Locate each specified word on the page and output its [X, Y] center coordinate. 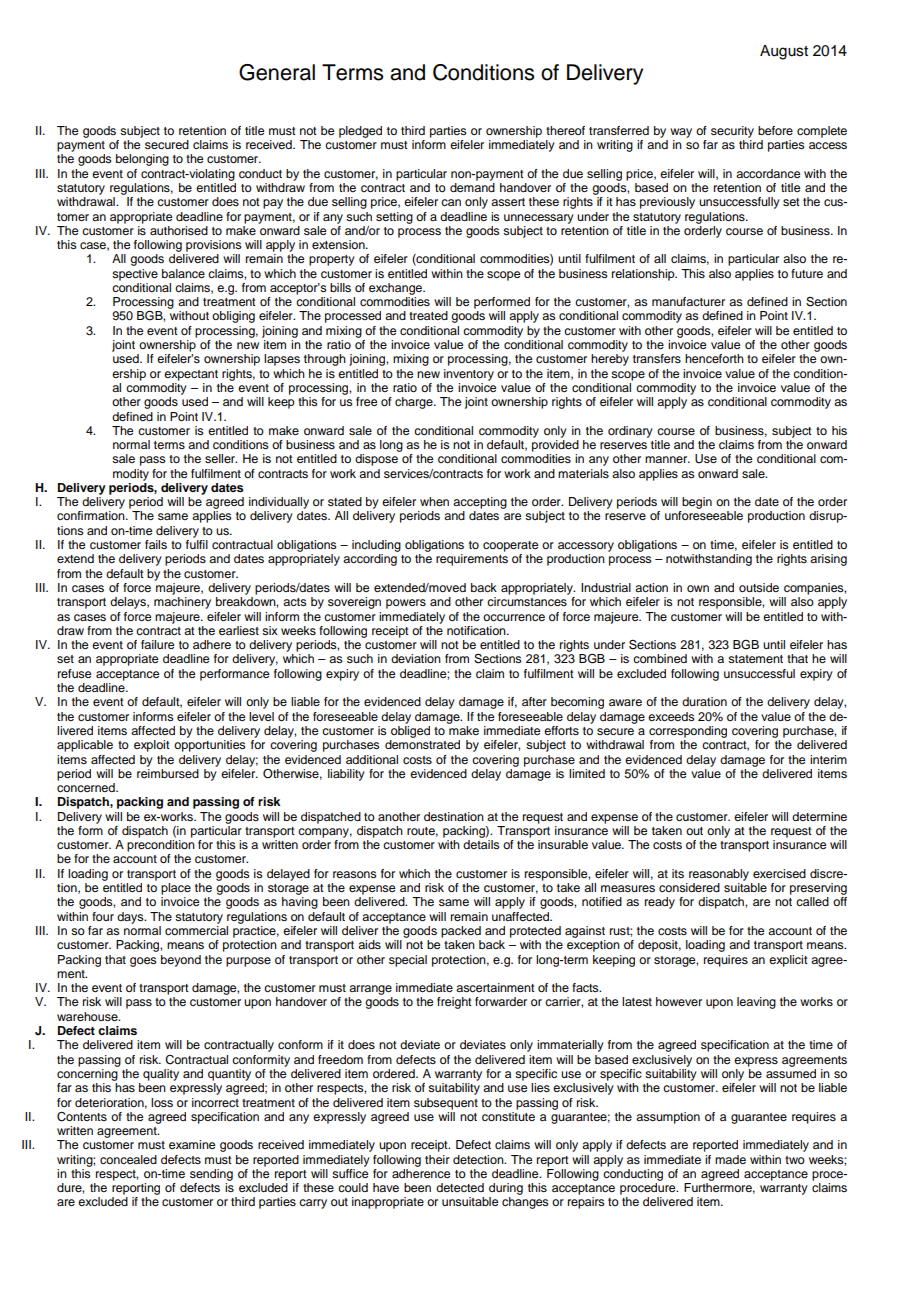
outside [759, 587]
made [730, 1159]
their [437, 1159]
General [277, 72]
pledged [360, 132]
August [784, 52]
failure [157, 644]
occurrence [514, 617]
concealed [128, 1159]
